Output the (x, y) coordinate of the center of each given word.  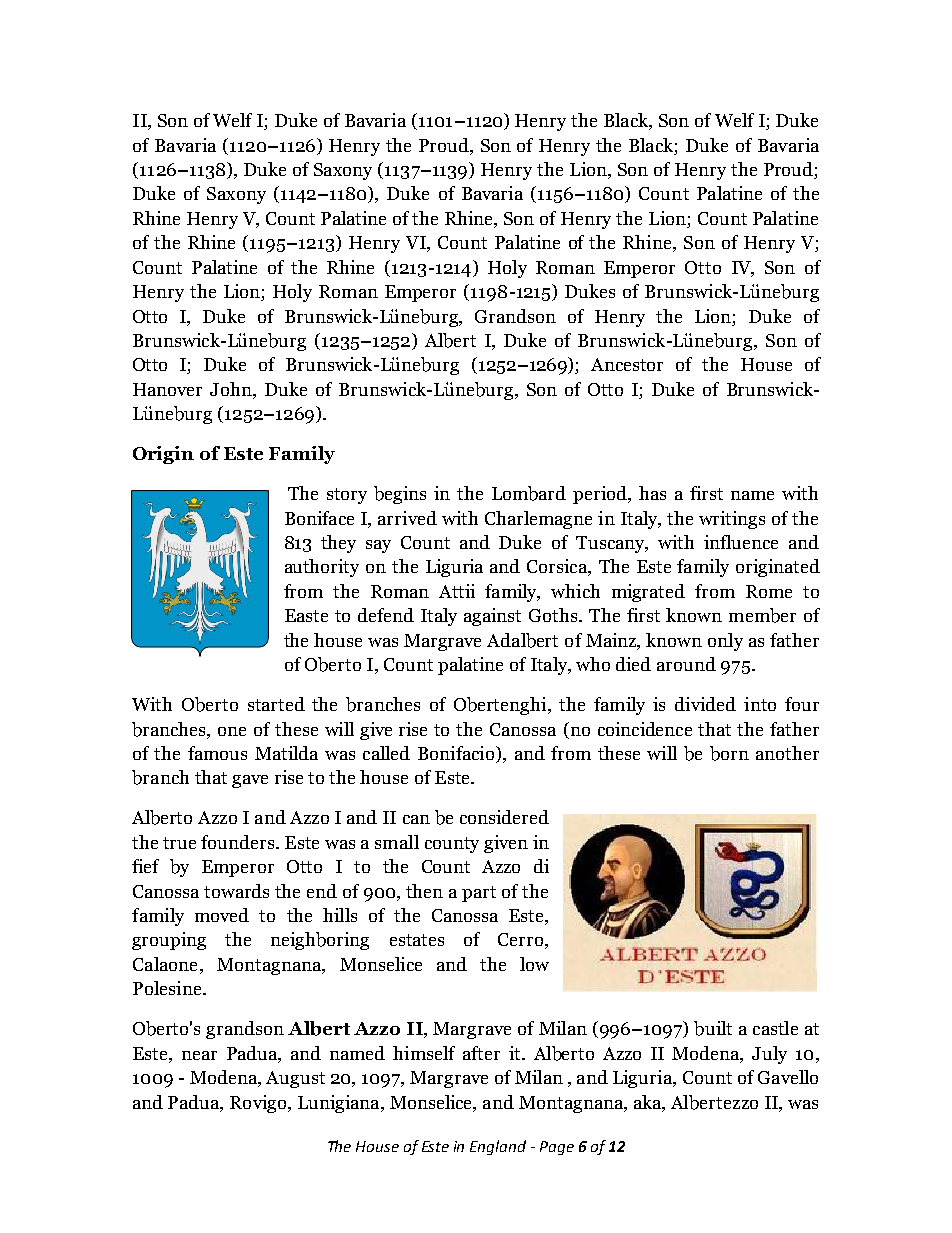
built (713, 1028)
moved (222, 915)
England (498, 1147)
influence (741, 542)
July (769, 1055)
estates (417, 940)
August (295, 1079)
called (386, 753)
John (232, 390)
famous (217, 753)
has (652, 493)
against (492, 617)
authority (322, 568)
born (729, 753)
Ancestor (627, 364)
